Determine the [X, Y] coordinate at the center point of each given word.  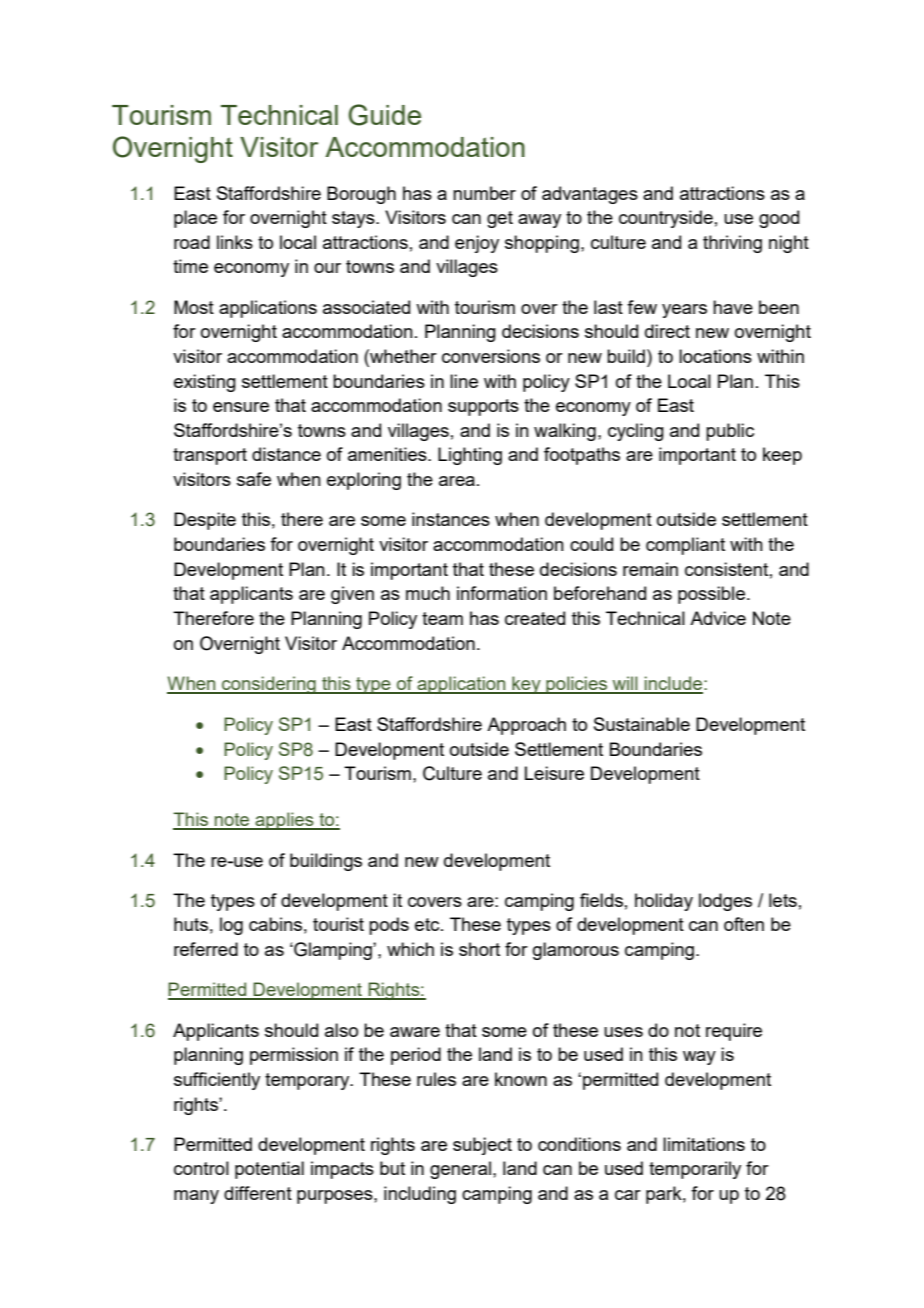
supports [483, 407]
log [231, 926]
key [526, 685]
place [195, 219]
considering [269, 685]
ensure [241, 407]
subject [482, 1146]
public [730, 432]
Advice [718, 618]
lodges [725, 902]
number [484, 193]
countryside [666, 219]
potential [269, 1170]
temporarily [695, 1170]
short [479, 949]
